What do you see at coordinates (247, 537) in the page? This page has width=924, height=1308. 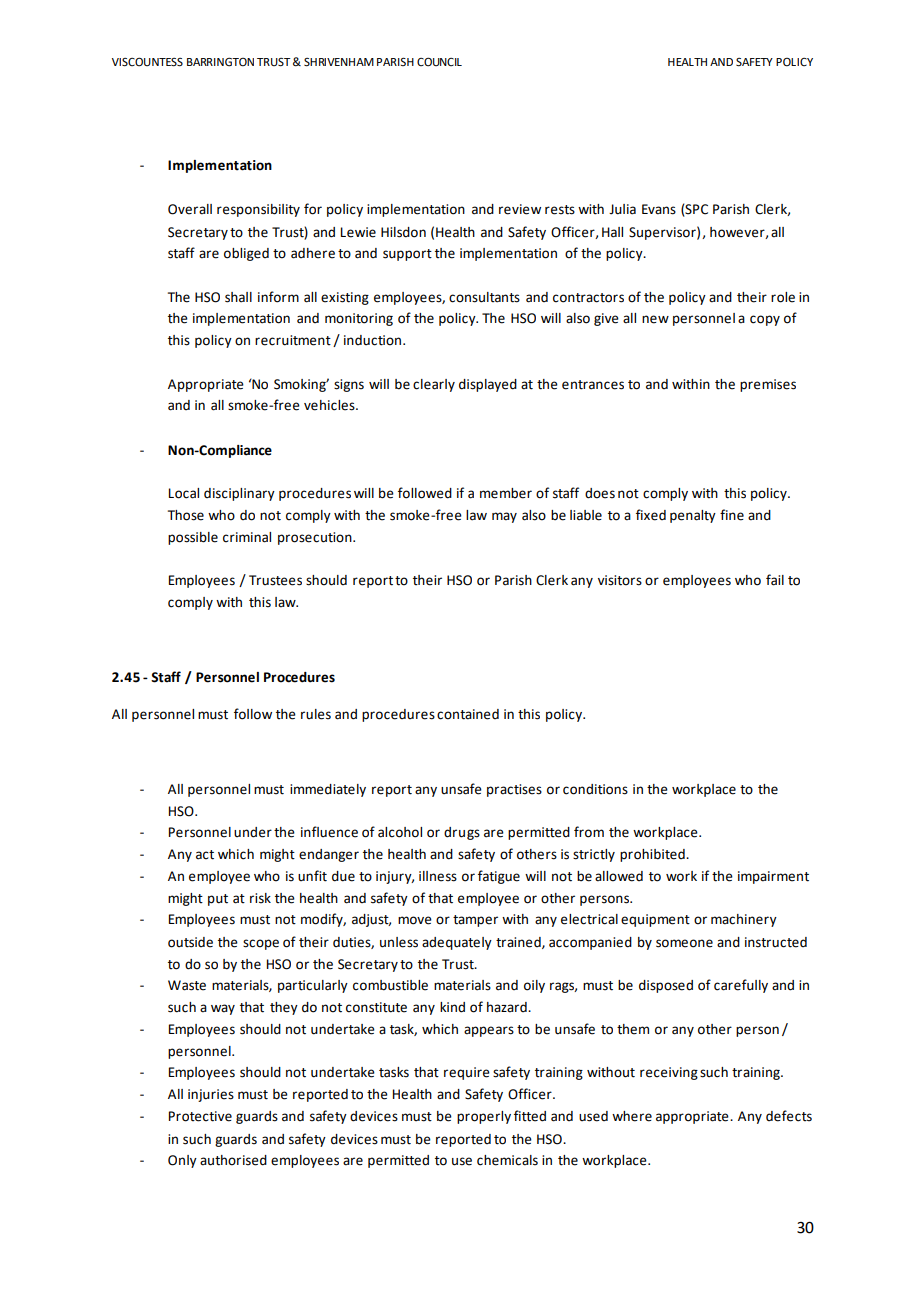 I see `criminal` at bounding box center [247, 537].
